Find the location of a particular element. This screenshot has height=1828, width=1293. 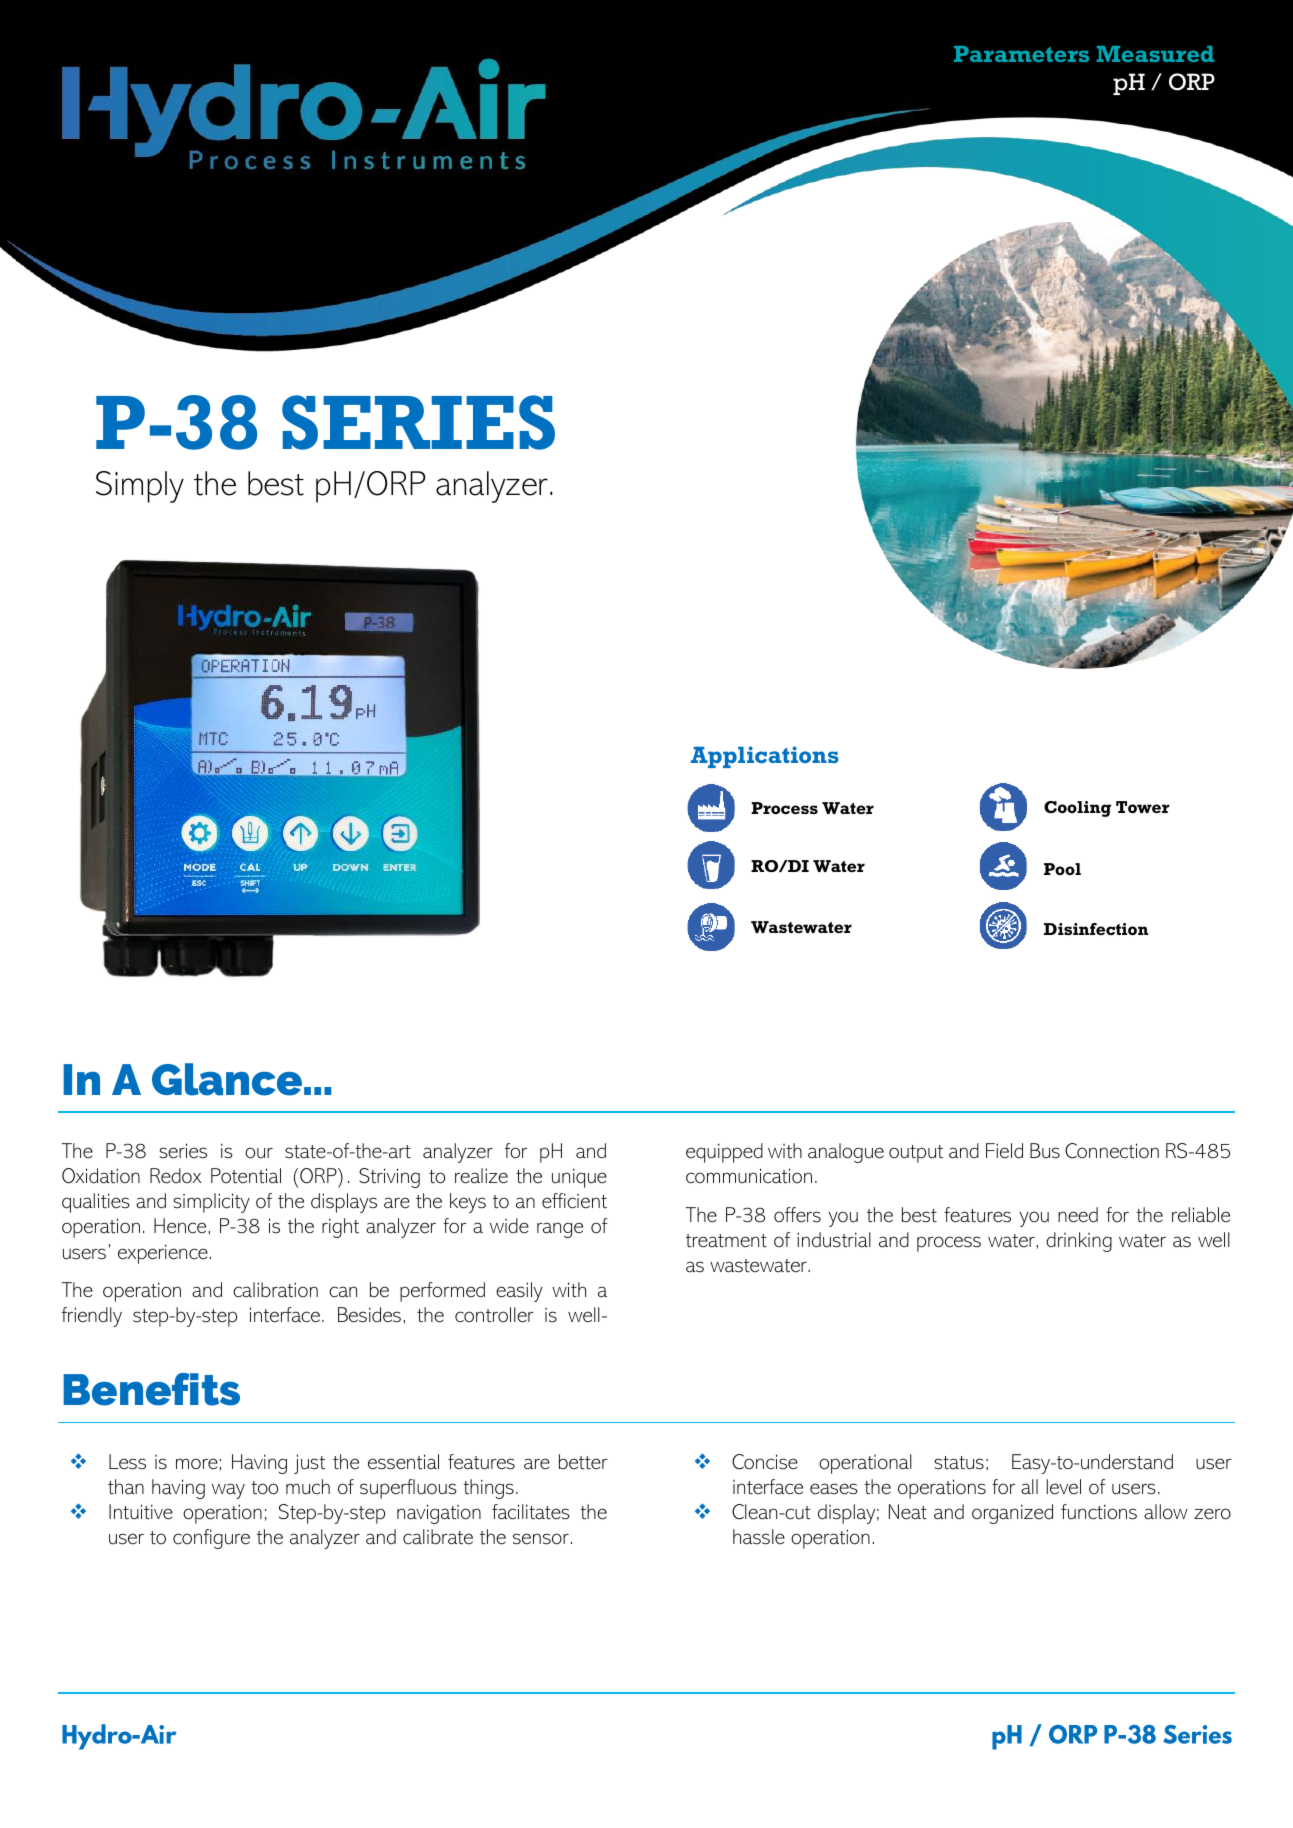

level is located at coordinates (1063, 1487).
